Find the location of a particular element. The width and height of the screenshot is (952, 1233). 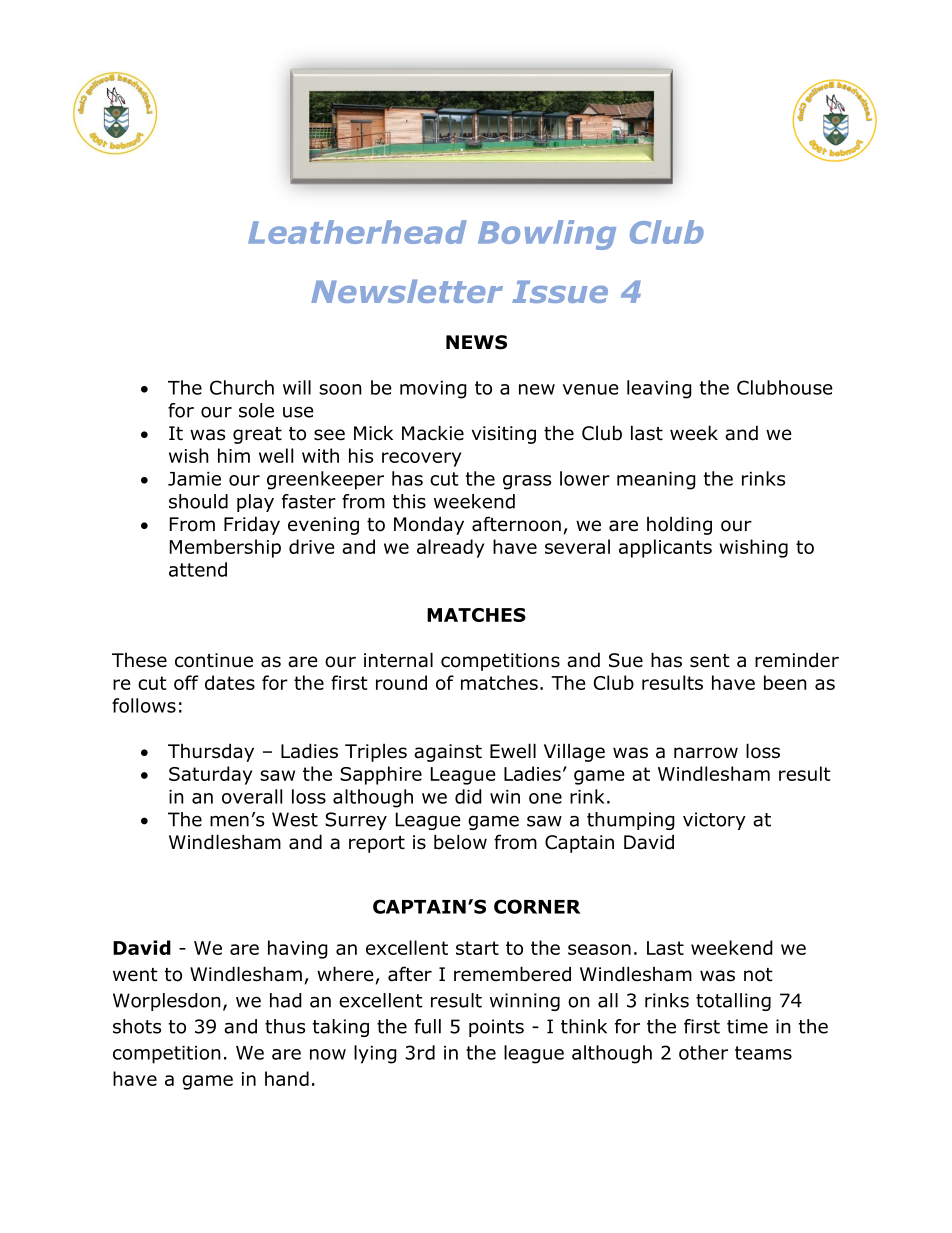

Monday is located at coordinates (429, 525).
